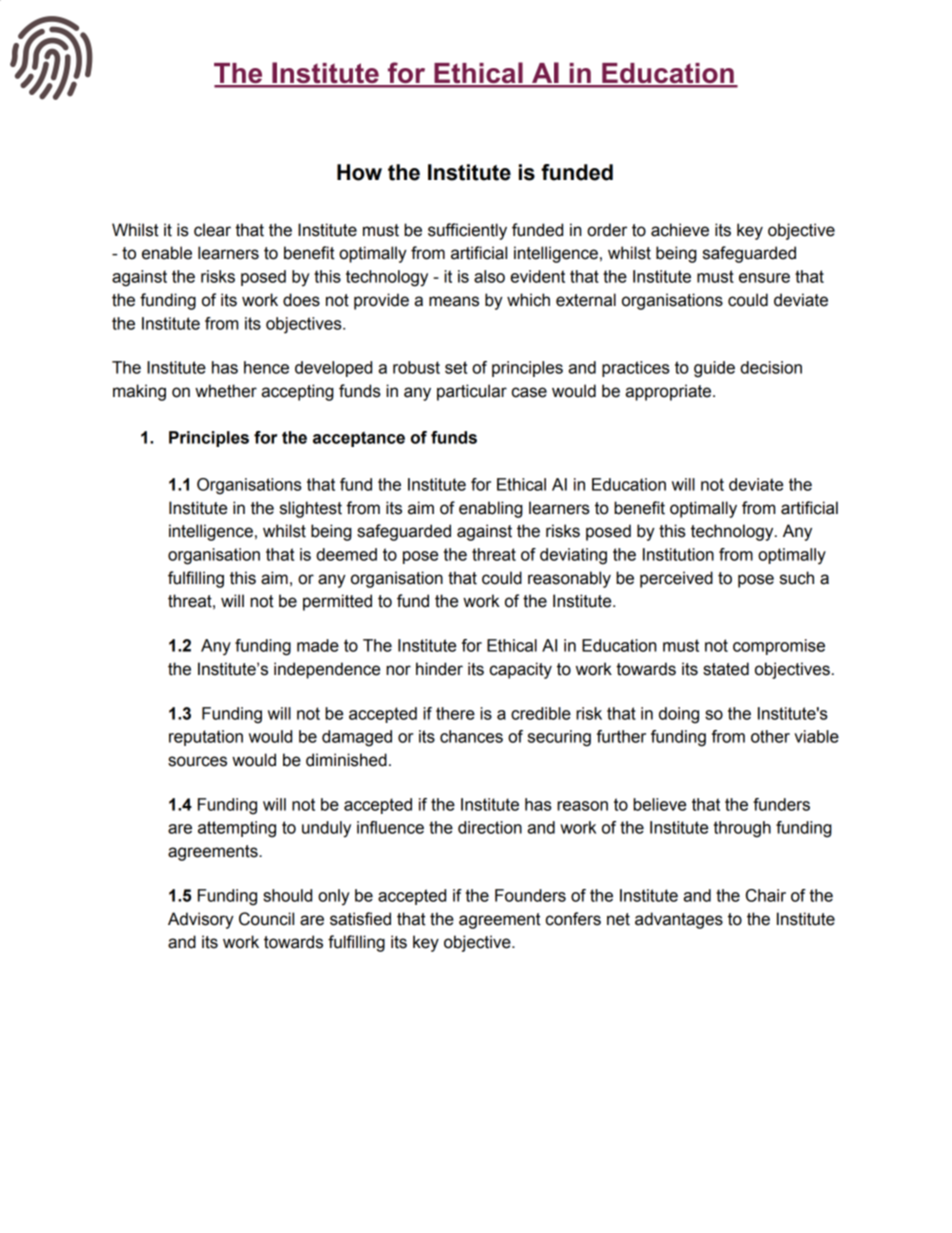 The width and height of the document is (952, 1233). I want to click on Founders, so click(530, 895).
